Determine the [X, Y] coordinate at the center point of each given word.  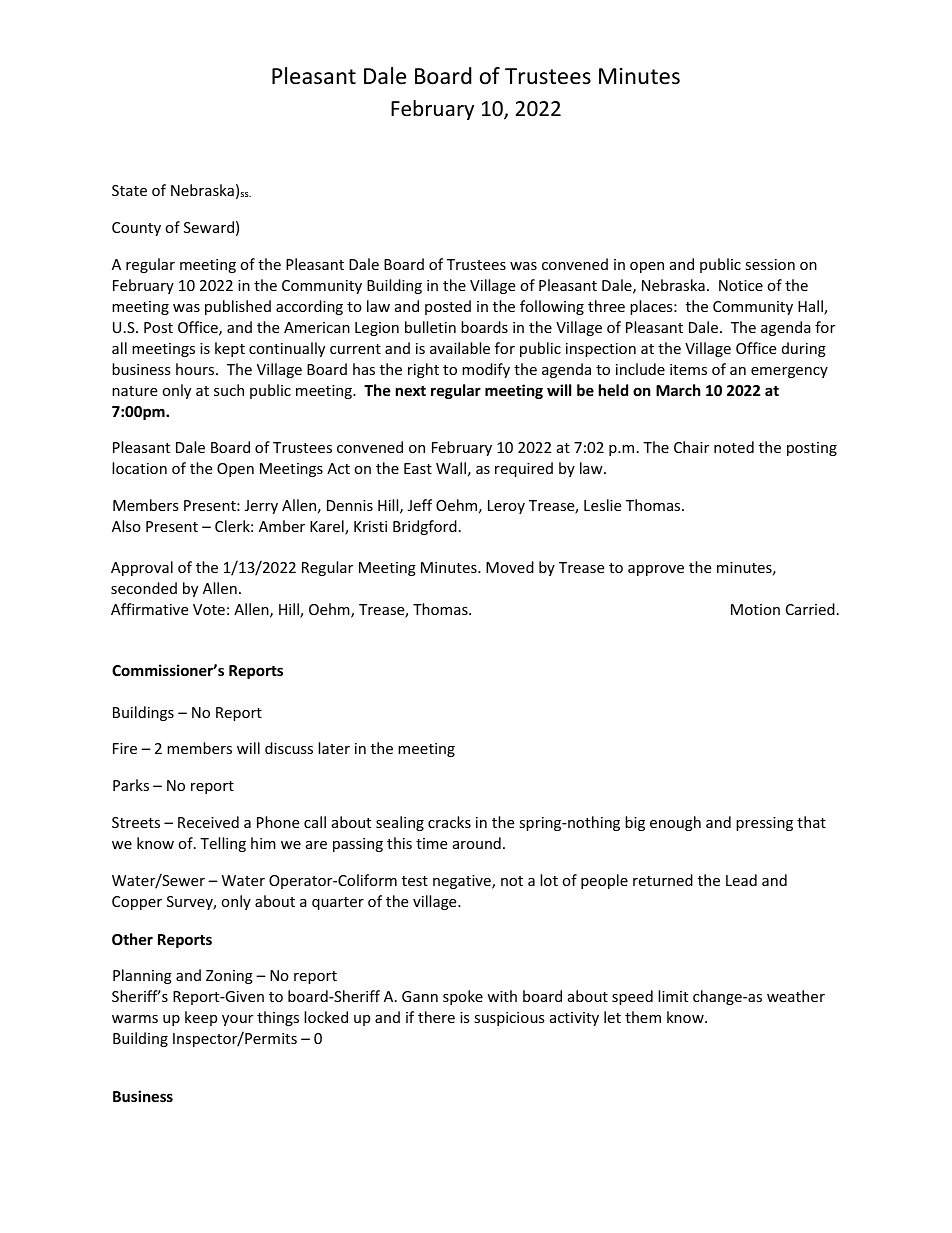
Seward [209, 227]
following [552, 307]
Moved [510, 567]
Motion [755, 609]
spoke [463, 997]
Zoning [229, 977]
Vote [209, 609]
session [770, 264]
